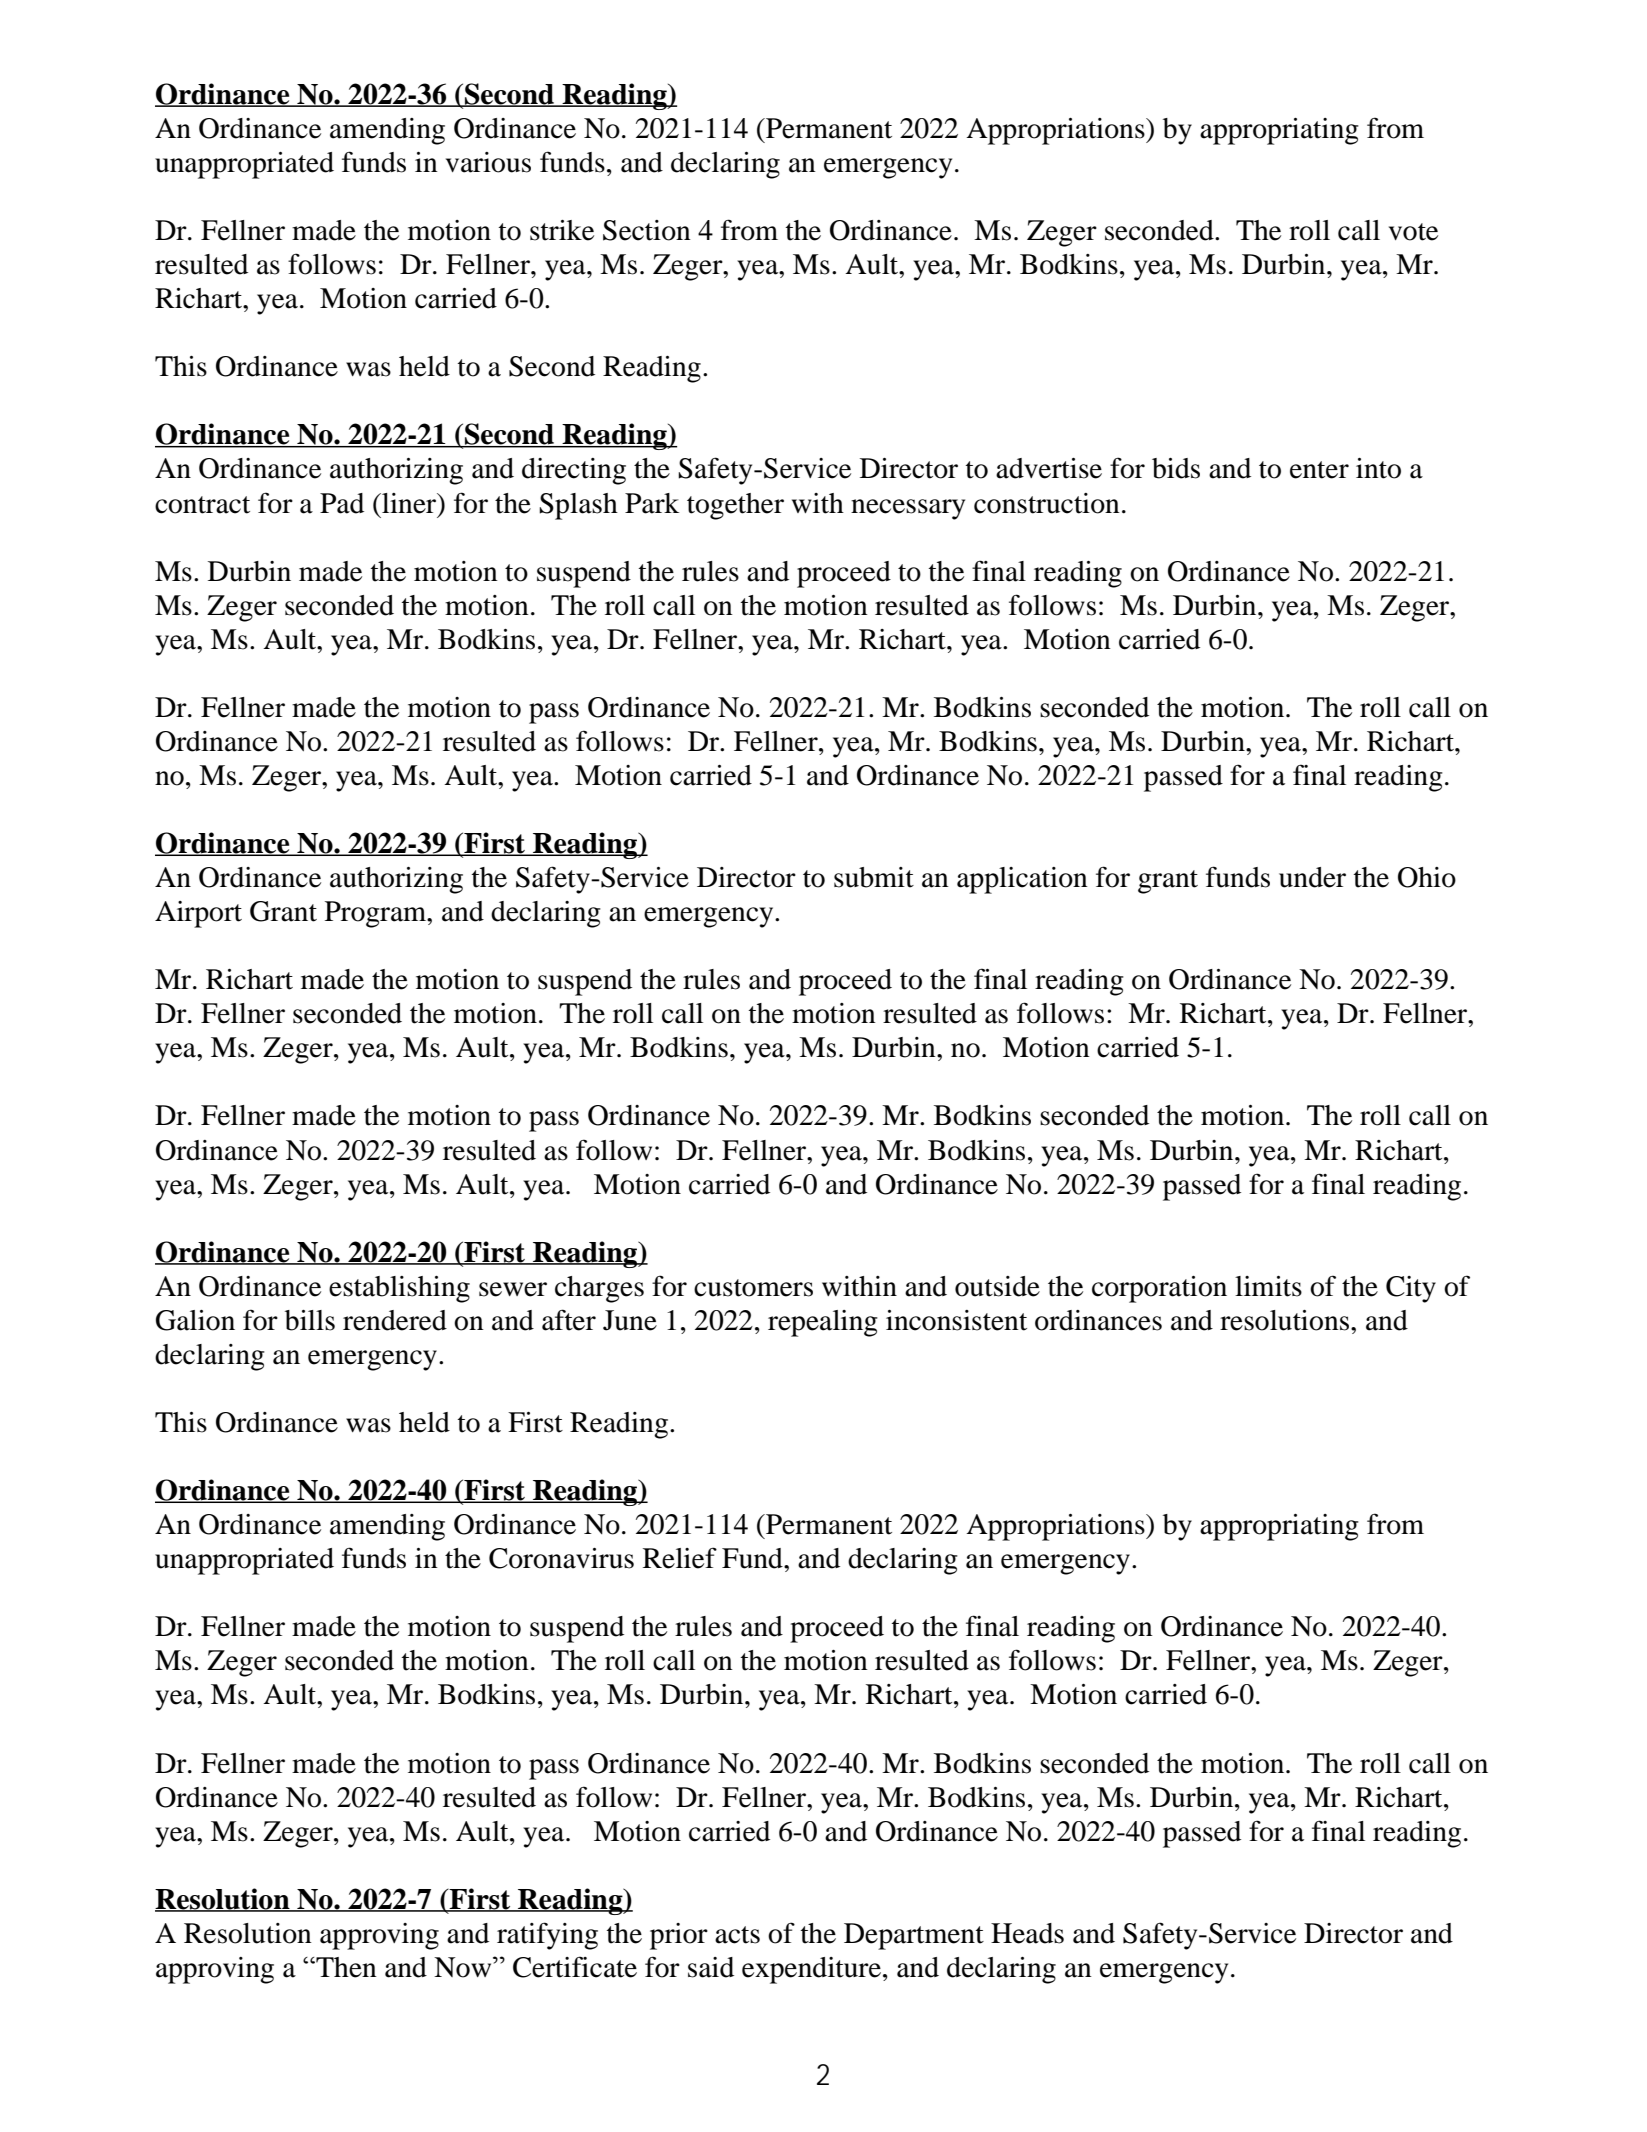 This page has height=2132, width=1647. I want to click on enter, so click(1319, 470).
